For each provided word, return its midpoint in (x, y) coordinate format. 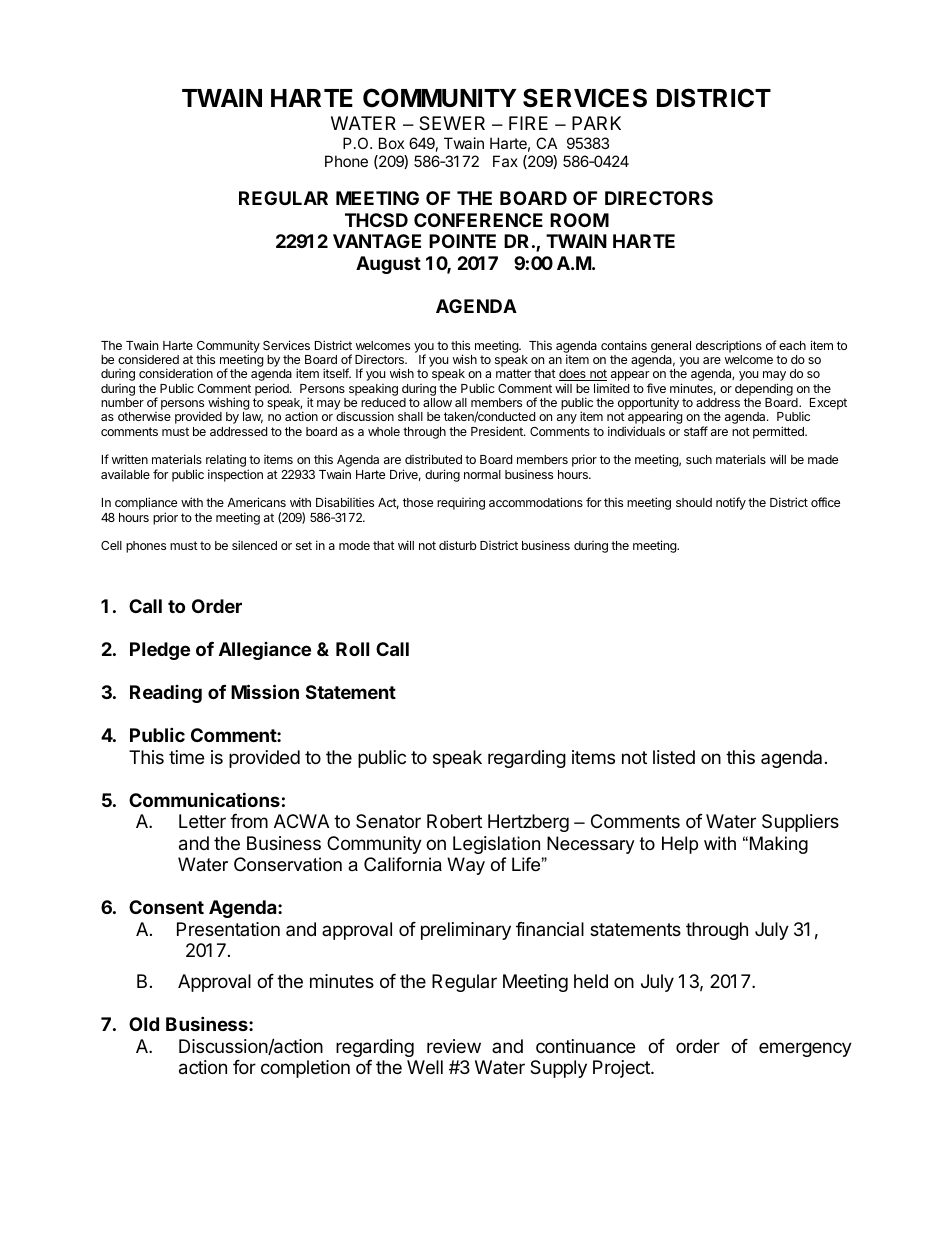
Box (391, 143)
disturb (458, 545)
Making (779, 845)
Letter (202, 821)
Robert (454, 821)
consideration (176, 373)
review (454, 1046)
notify (731, 503)
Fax (505, 161)
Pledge (160, 651)
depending (764, 389)
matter (513, 373)
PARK (596, 123)
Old (144, 1024)
